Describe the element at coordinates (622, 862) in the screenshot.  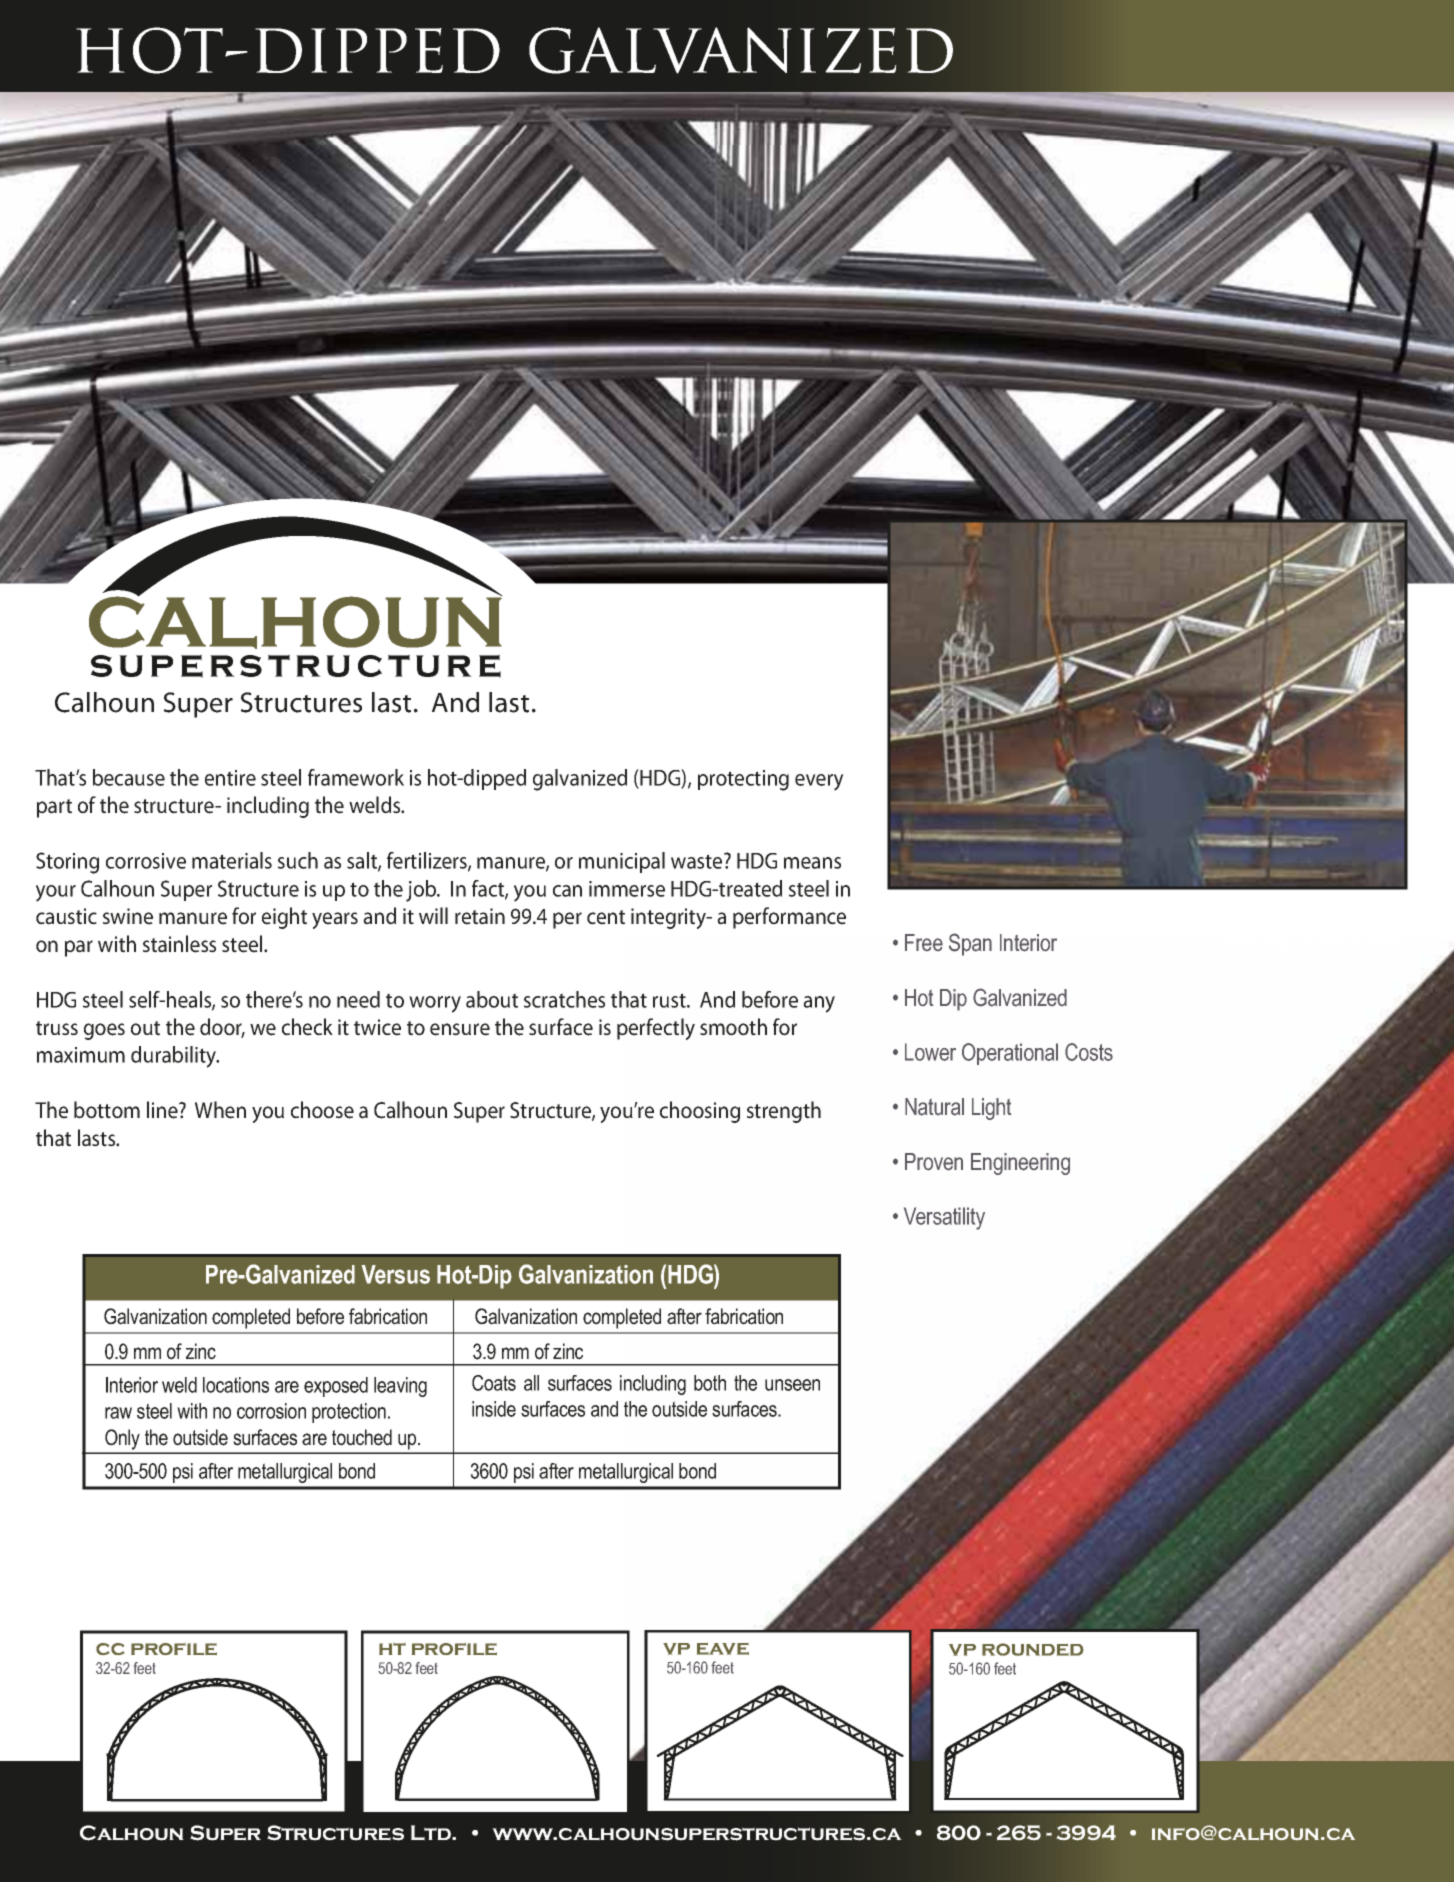
I see `municipal` at that location.
